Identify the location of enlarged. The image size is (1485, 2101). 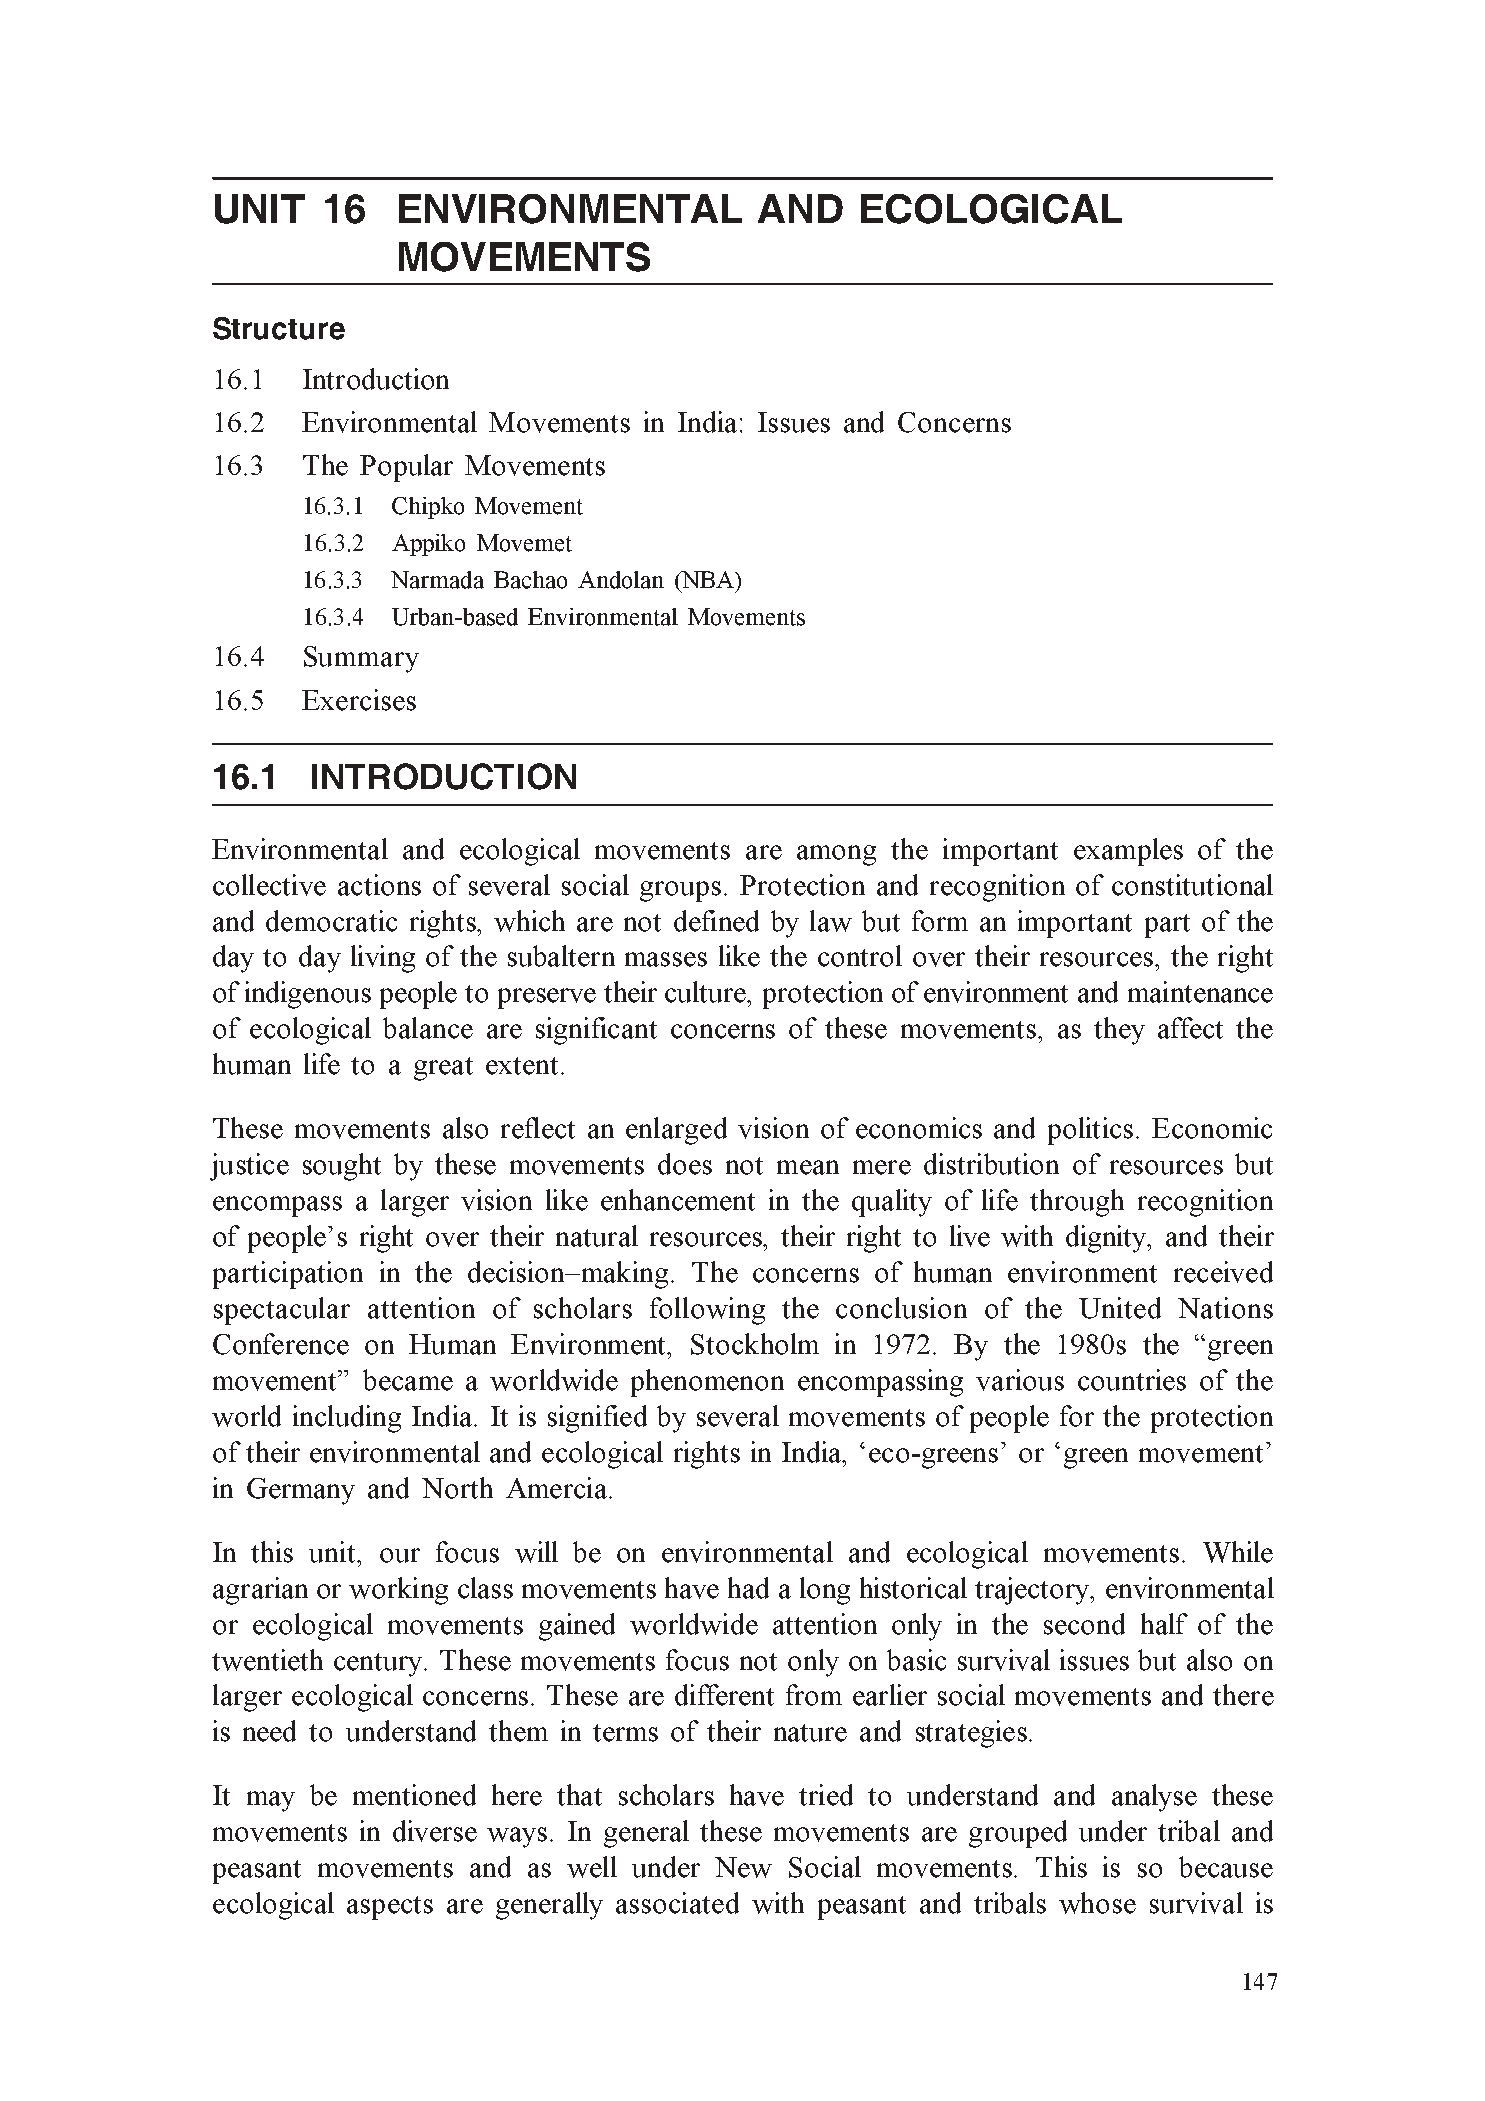
(676, 1131).
